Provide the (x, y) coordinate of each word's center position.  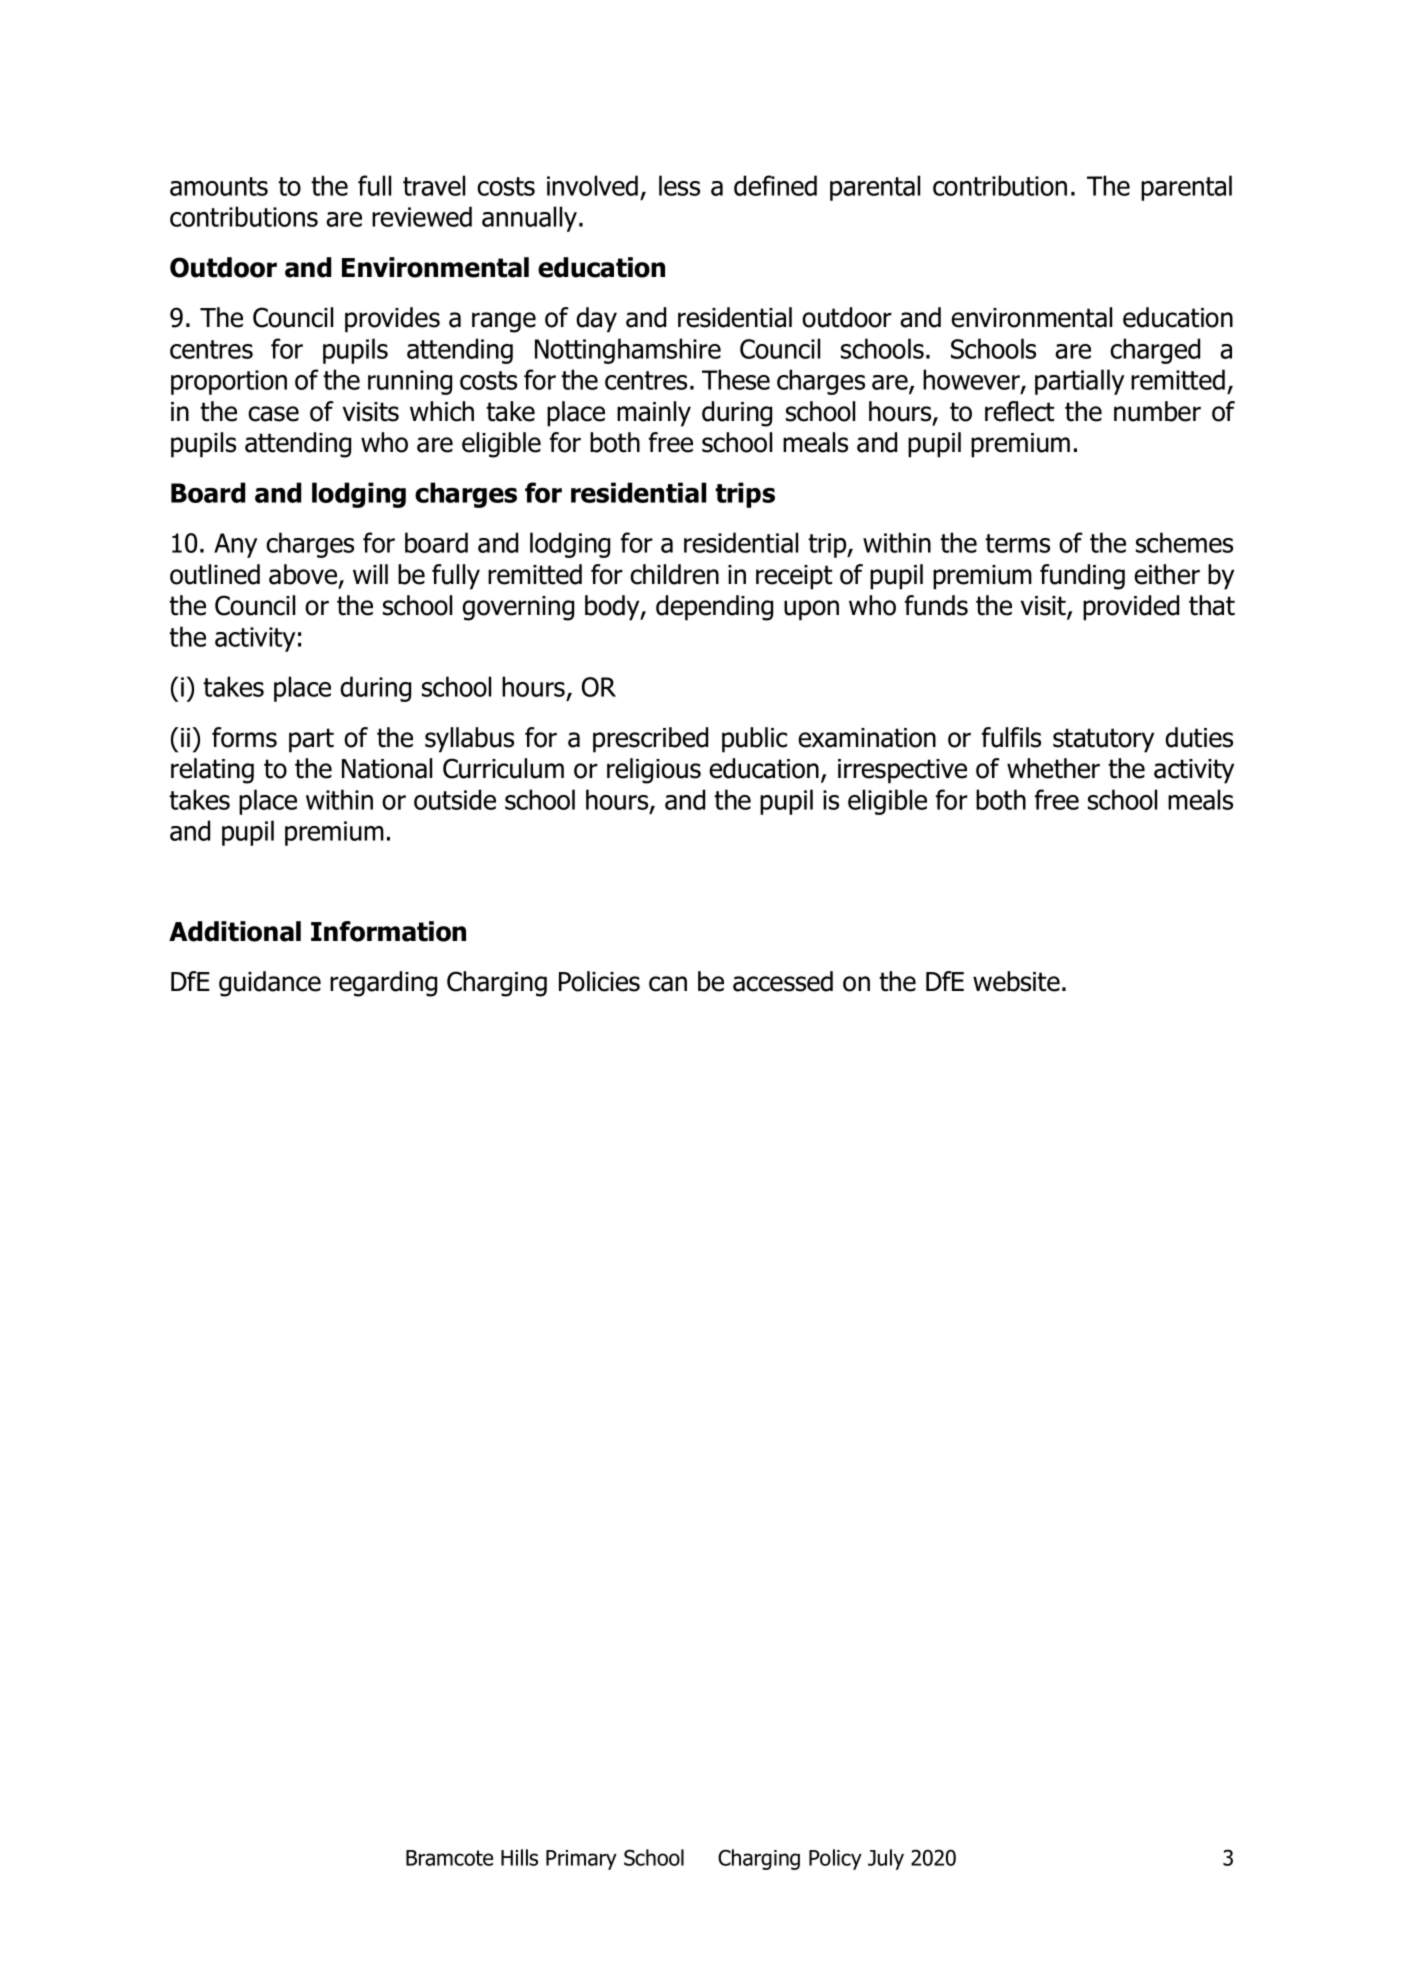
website (1016, 981)
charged (1155, 351)
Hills (519, 1857)
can (668, 984)
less (679, 185)
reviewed (422, 216)
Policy (835, 1859)
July (886, 1859)
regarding (383, 984)
